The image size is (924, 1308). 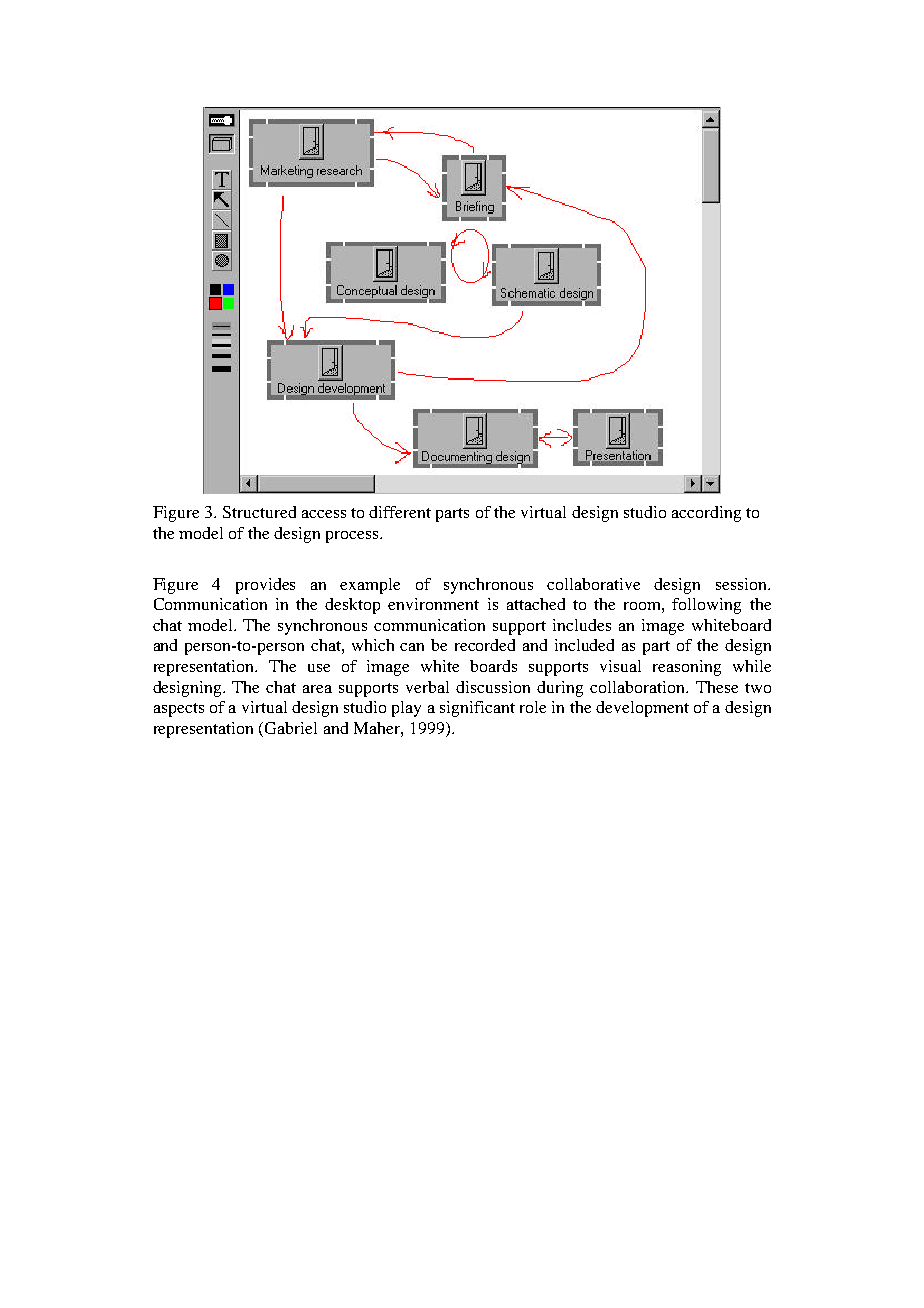 What do you see at coordinates (352, 606) in the document?
I see `desktop` at bounding box center [352, 606].
